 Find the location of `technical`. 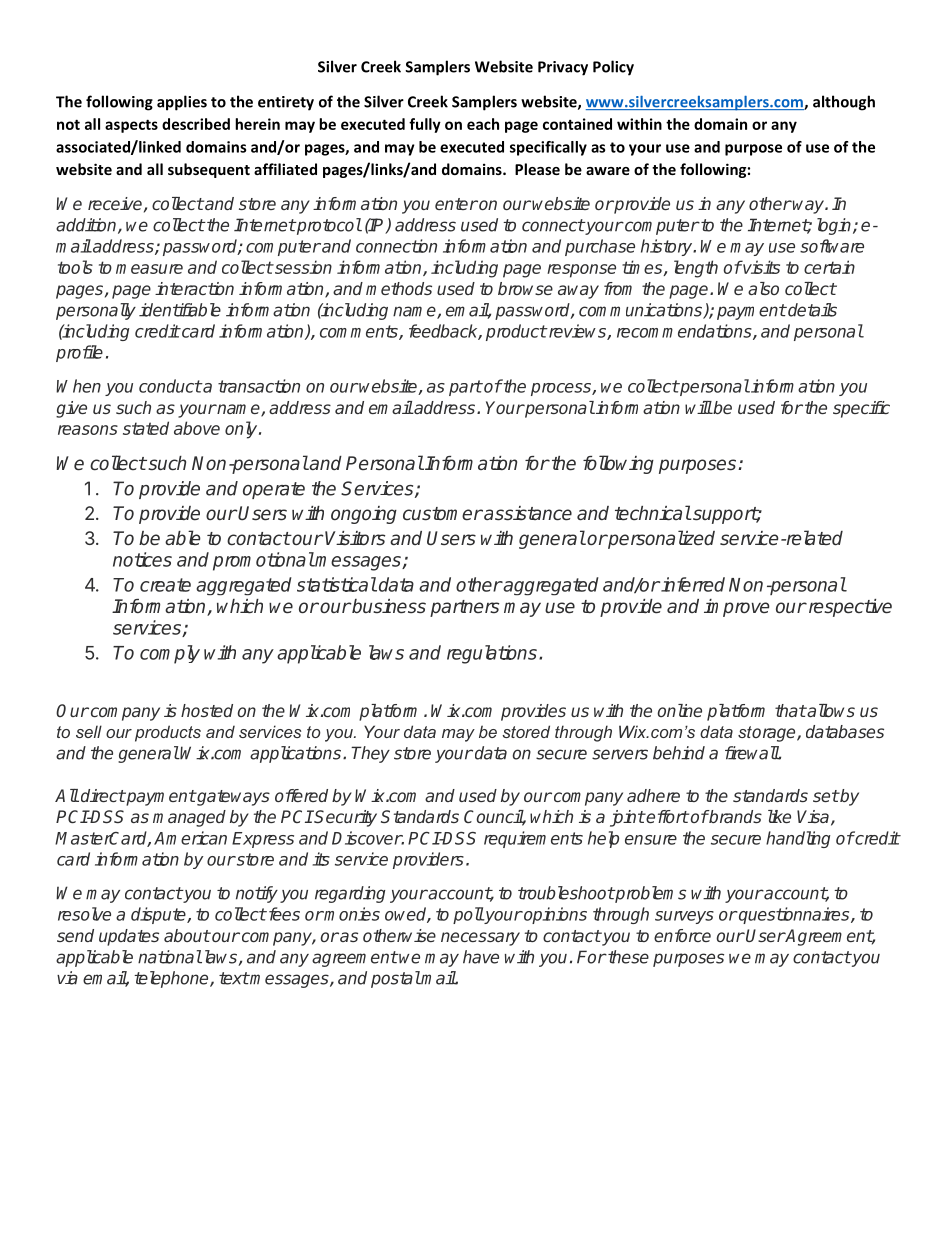

technical is located at coordinates (653, 513).
